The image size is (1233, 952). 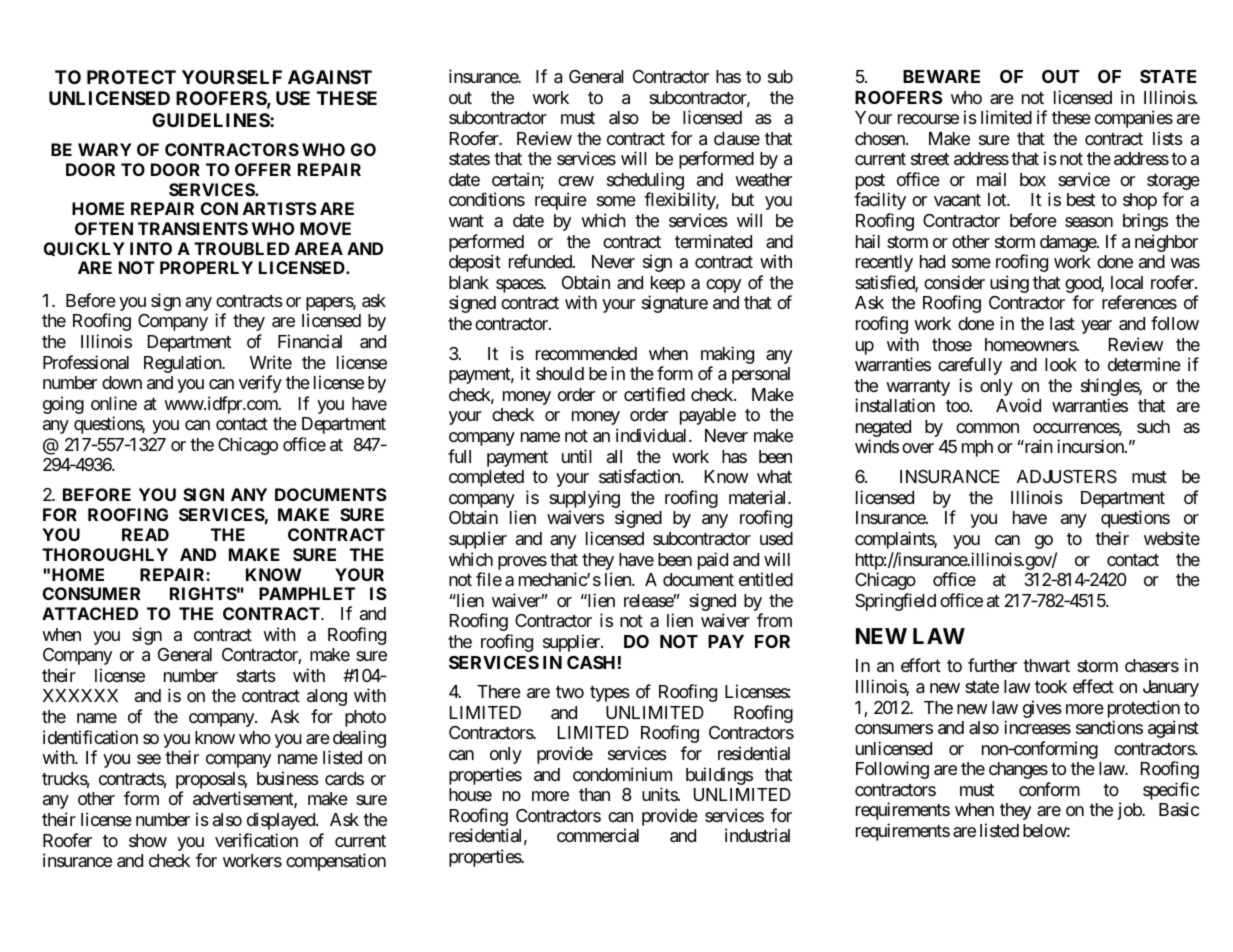 What do you see at coordinates (183, 364) in the screenshot?
I see `Regulation` at bounding box center [183, 364].
